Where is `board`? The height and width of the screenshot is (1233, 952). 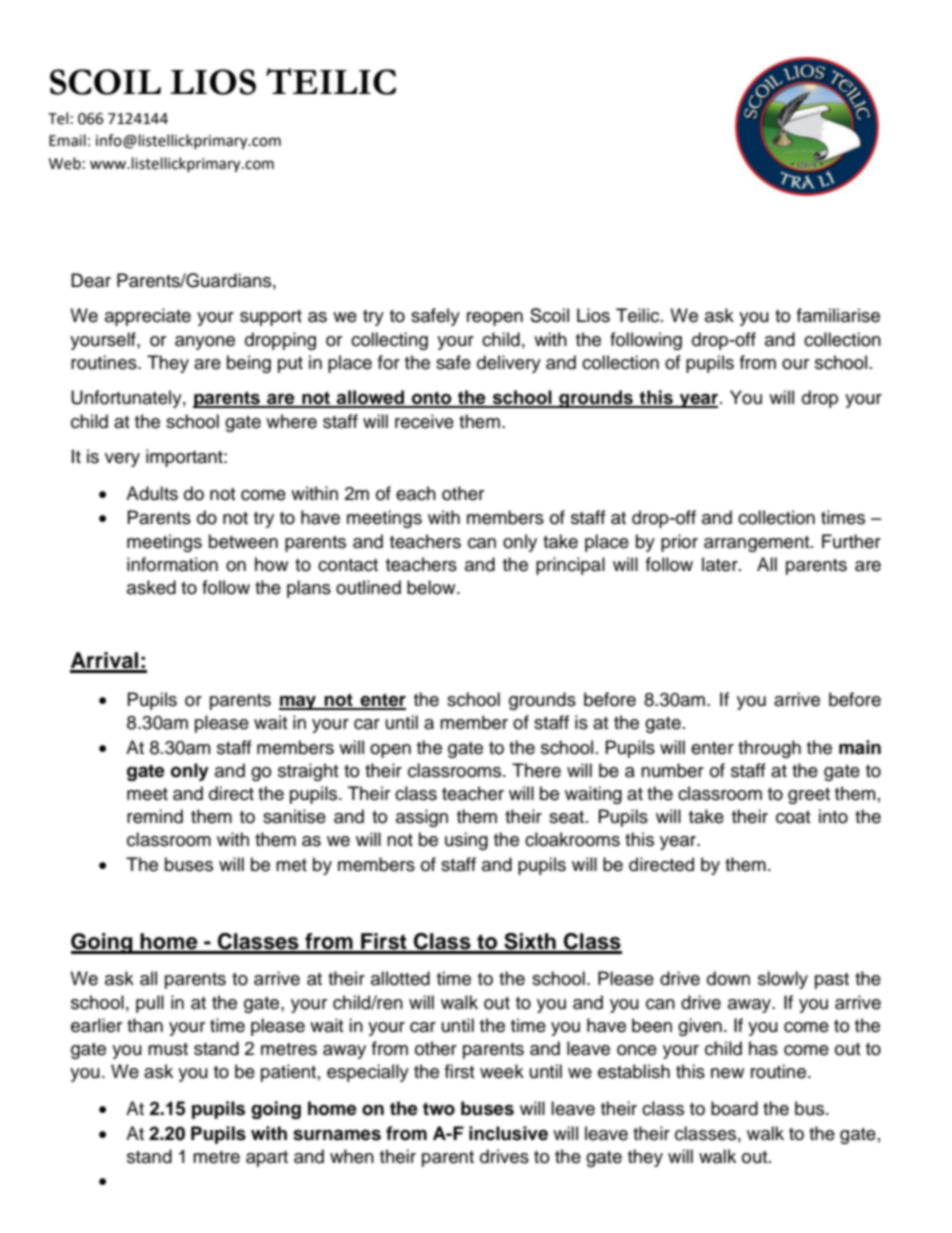 board is located at coordinates (734, 1108).
